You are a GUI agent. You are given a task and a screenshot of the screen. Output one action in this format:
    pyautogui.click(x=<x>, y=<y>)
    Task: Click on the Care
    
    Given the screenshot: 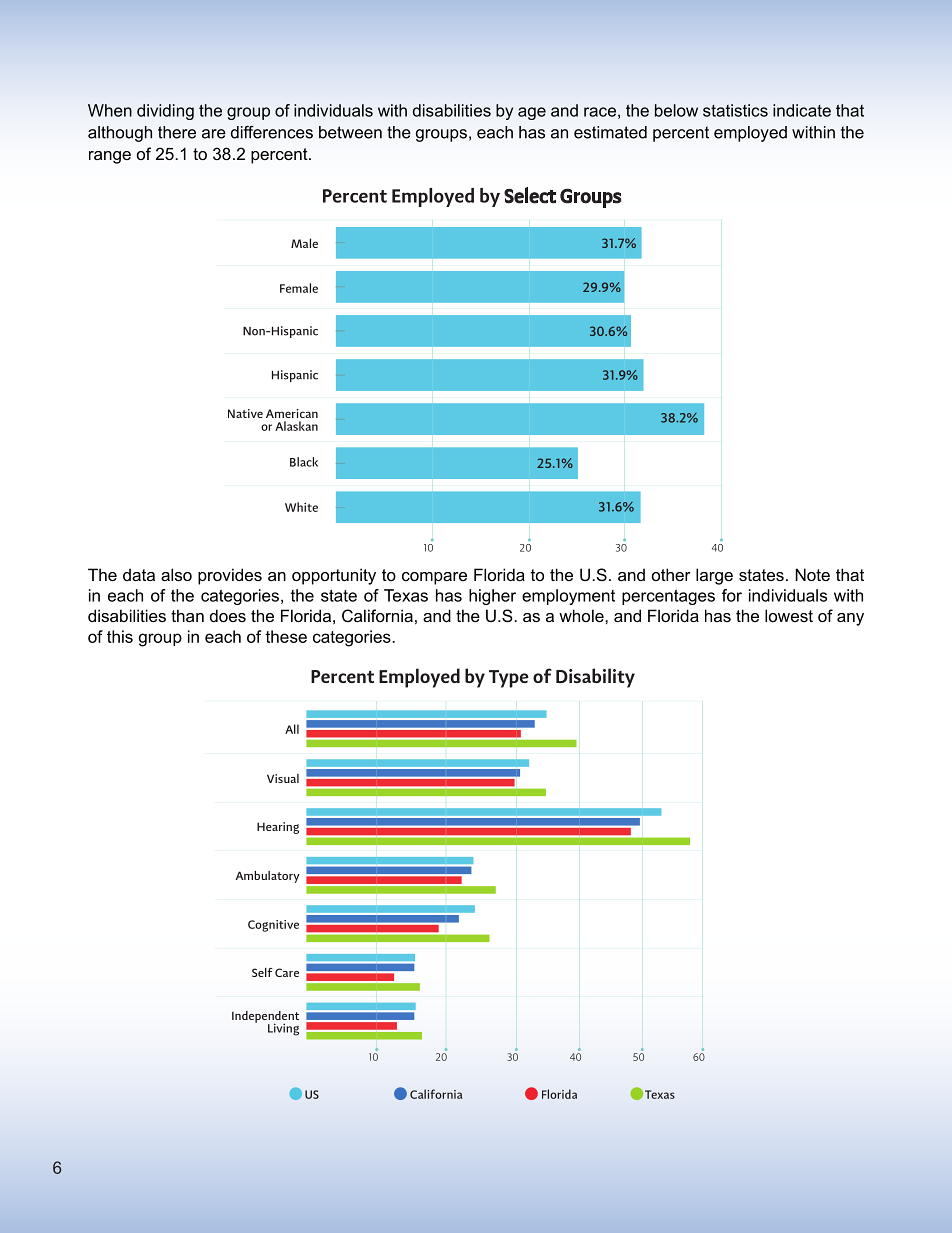 What is the action you would take?
    pyautogui.click(x=287, y=972)
